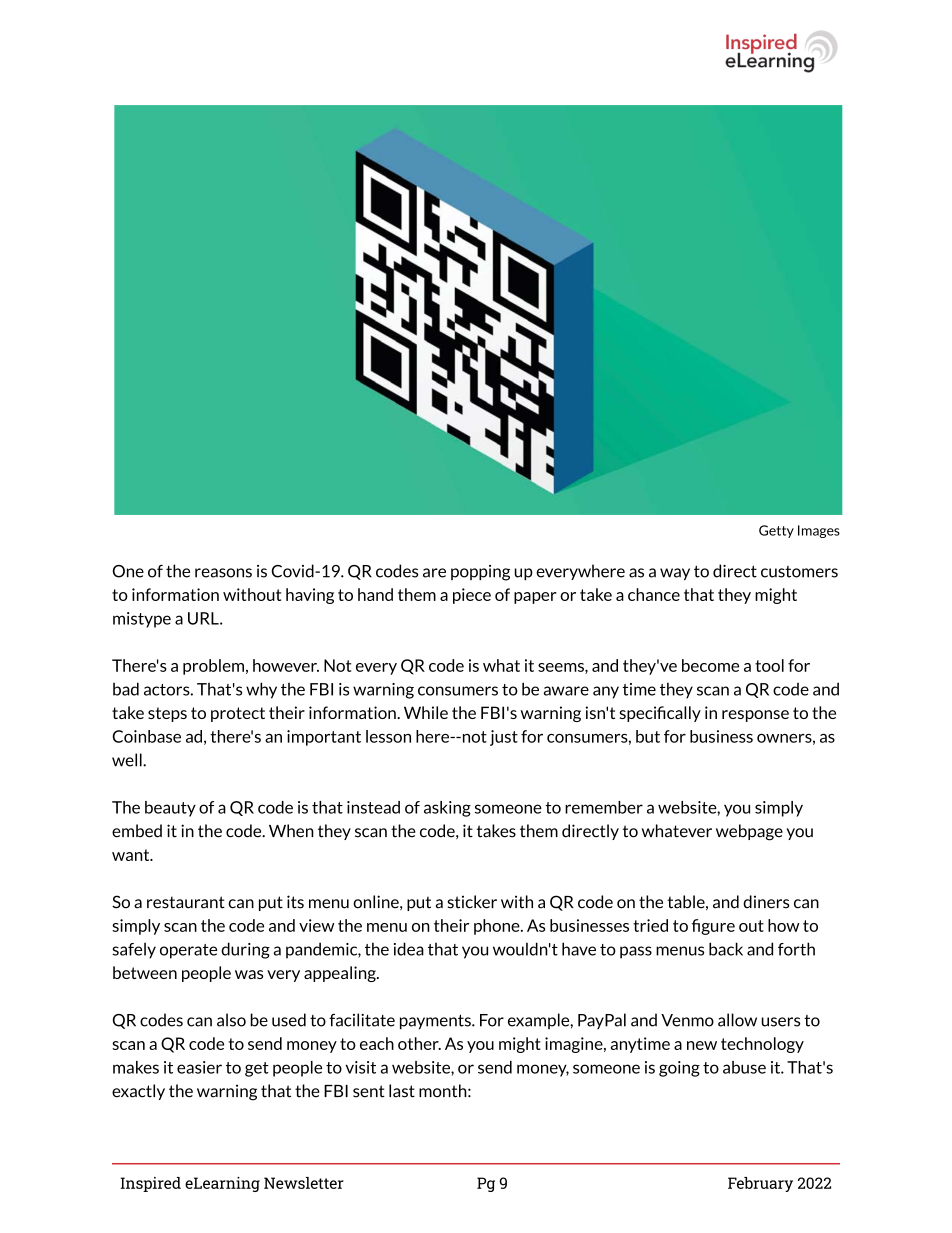  Describe the element at coordinates (760, 1184) in the screenshot. I see `February` at that location.
